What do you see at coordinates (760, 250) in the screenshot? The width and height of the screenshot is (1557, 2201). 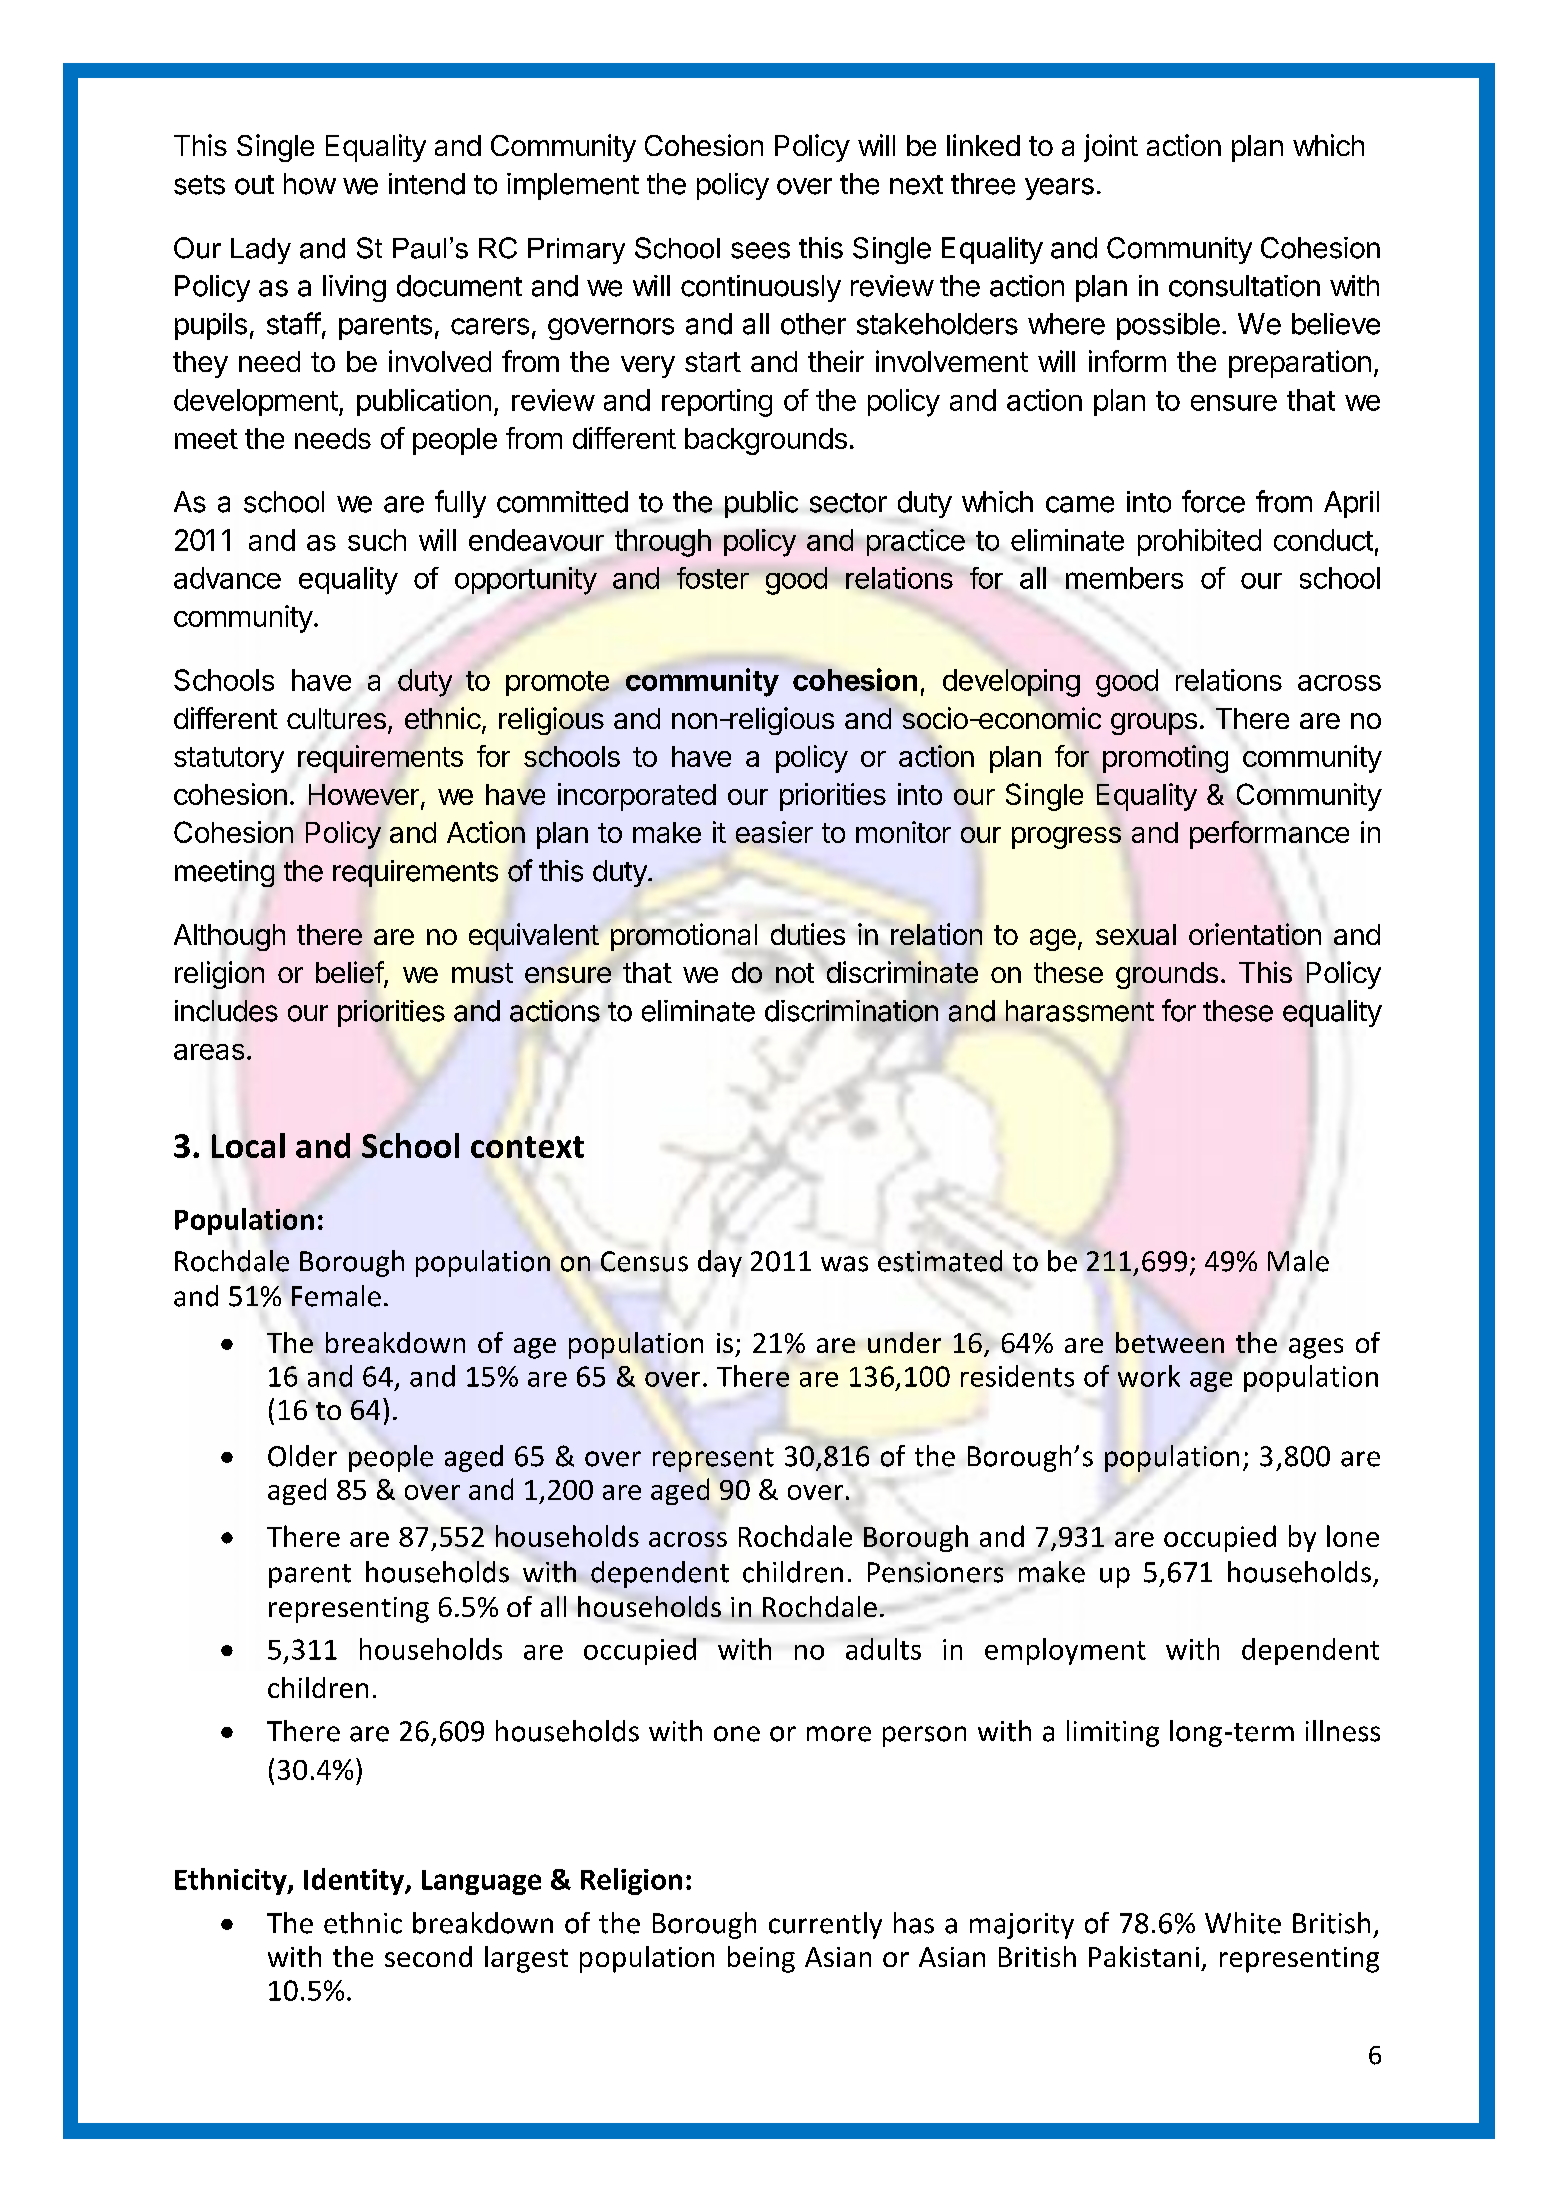 I see `sees` at bounding box center [760, 250].
